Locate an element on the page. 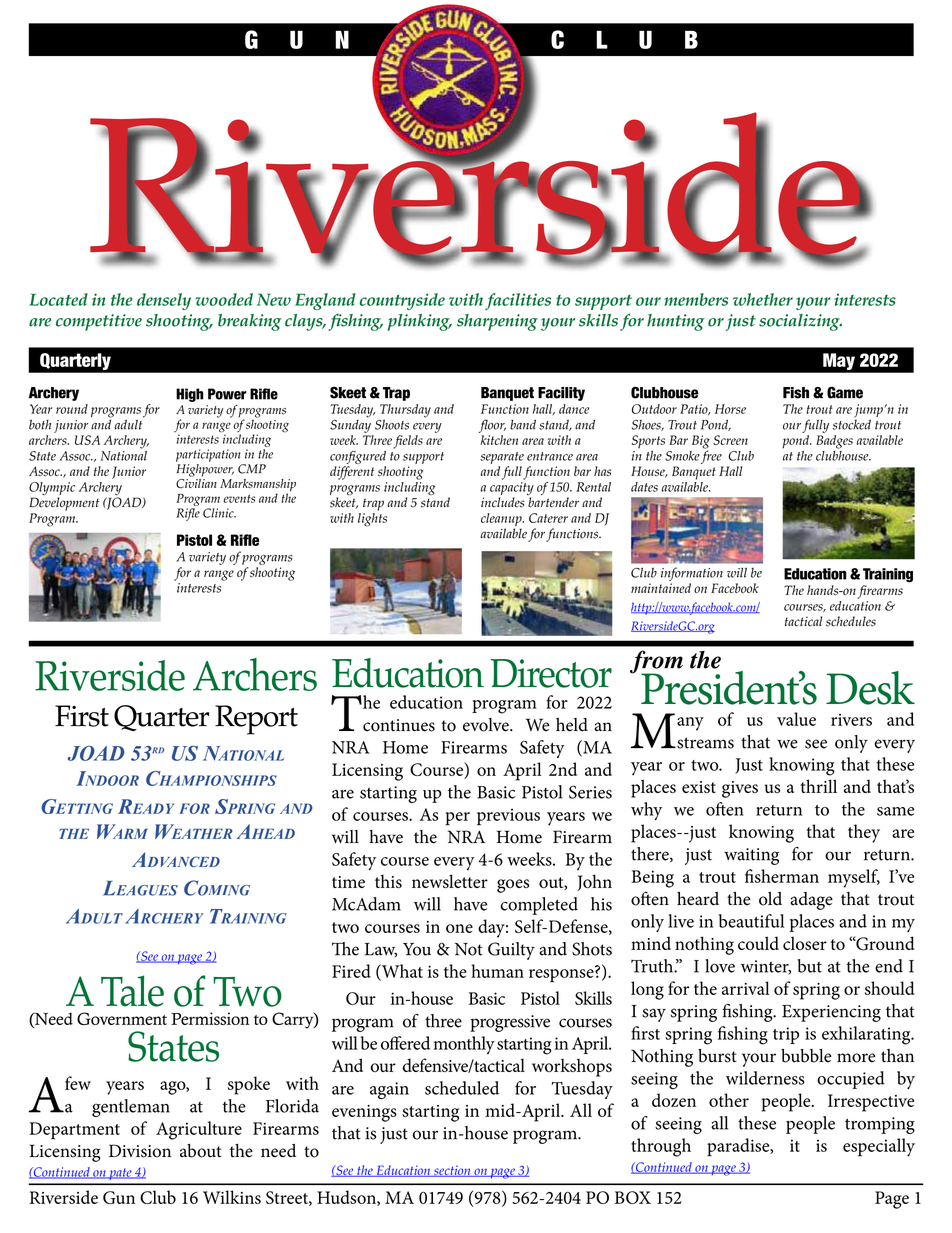 Image resolution: width=952 pixels, height=1233 pixels. Division is located at coordinates (140, 1151).
